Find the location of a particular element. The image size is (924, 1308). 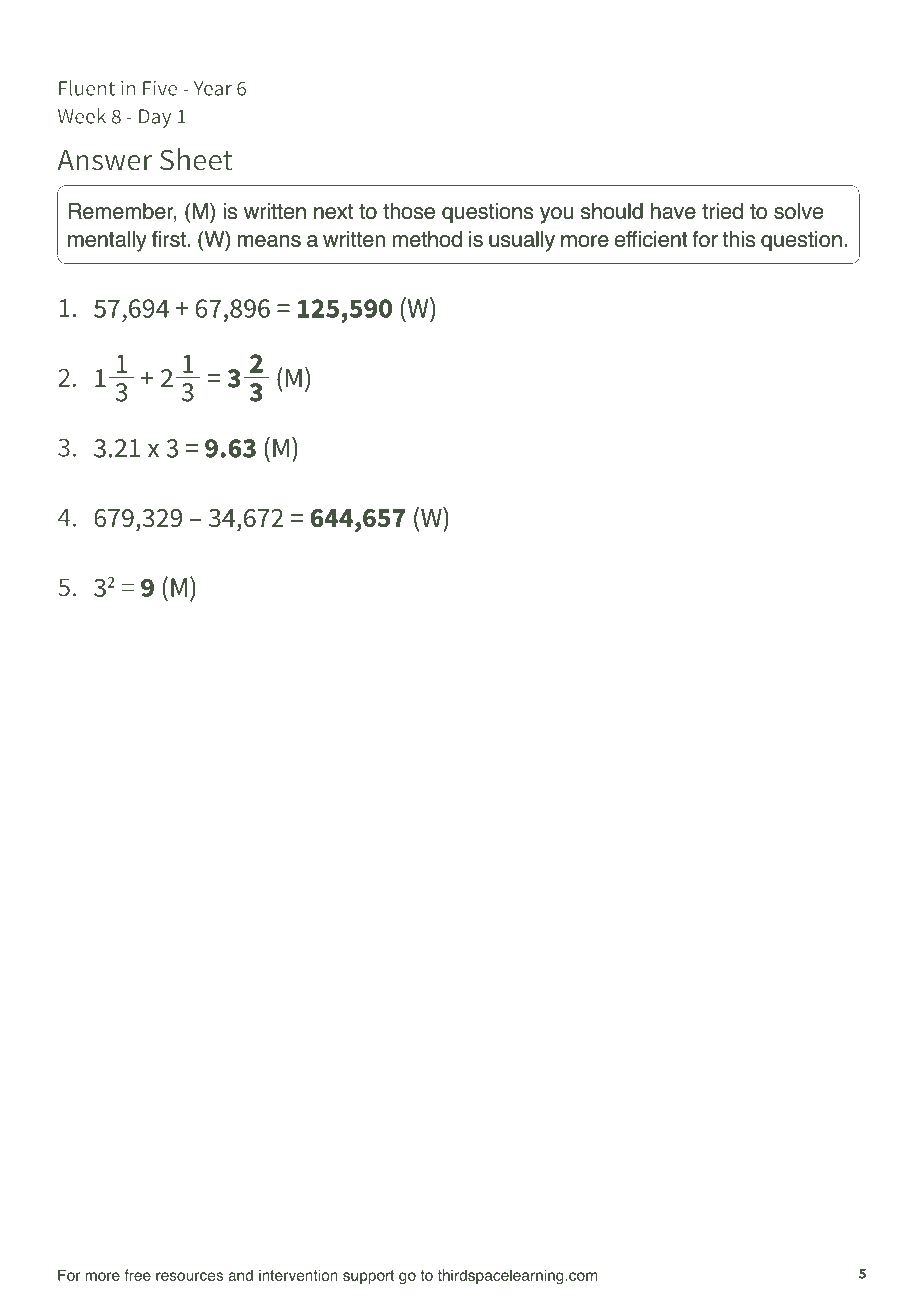

efficient is located at coordinates (651, 239).
